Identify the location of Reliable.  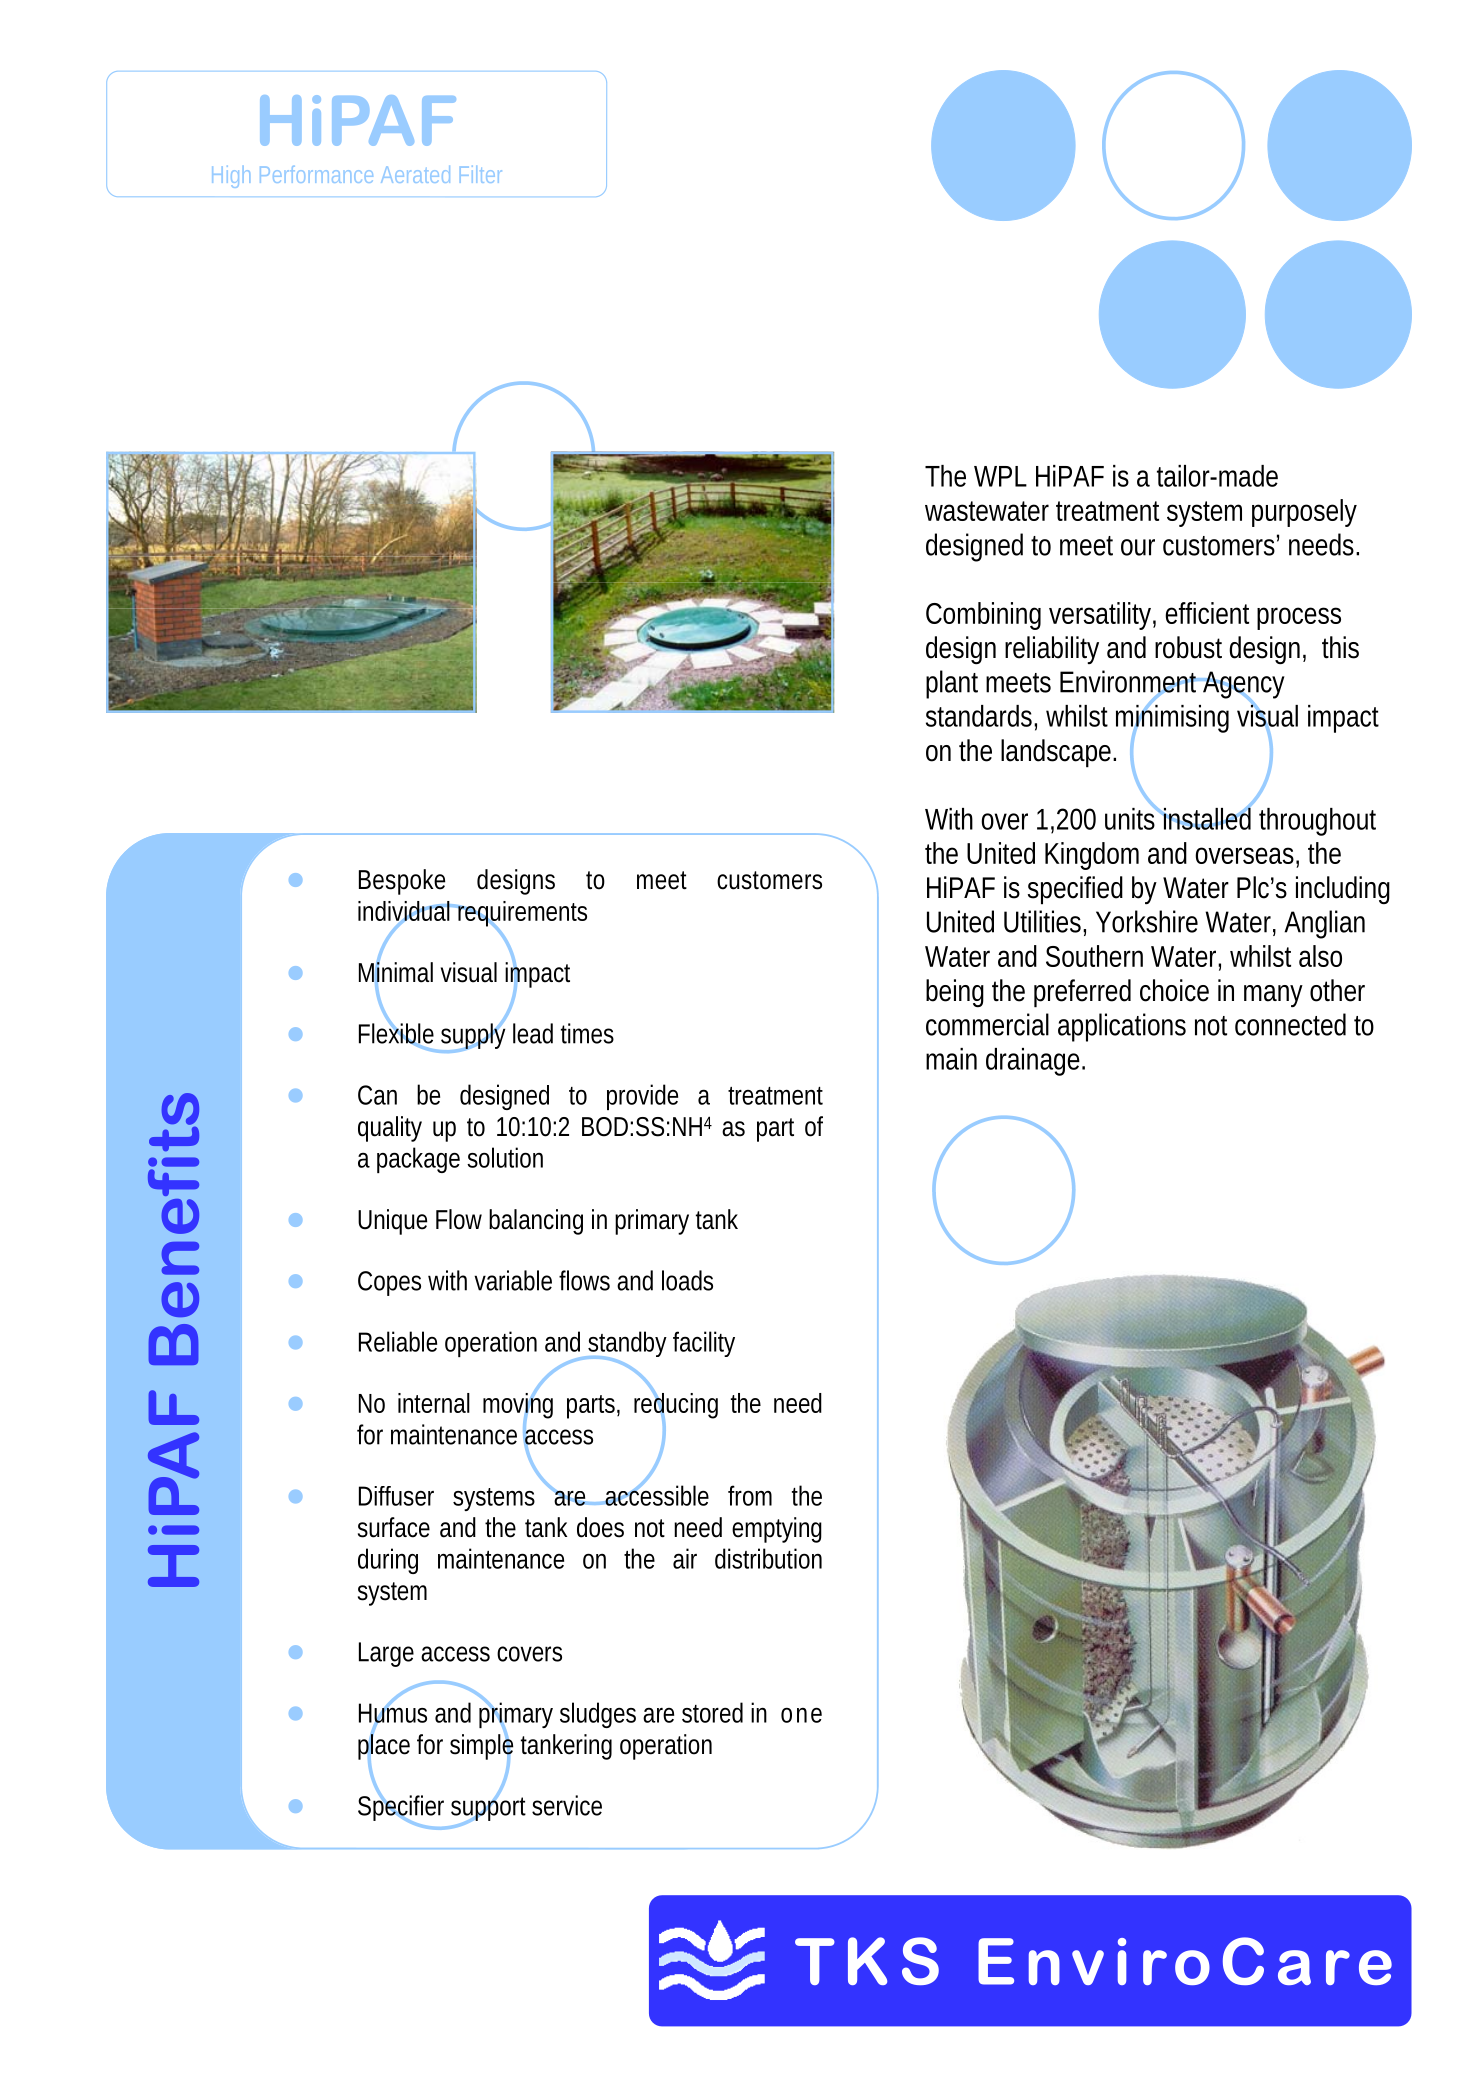
(398, 1341).
